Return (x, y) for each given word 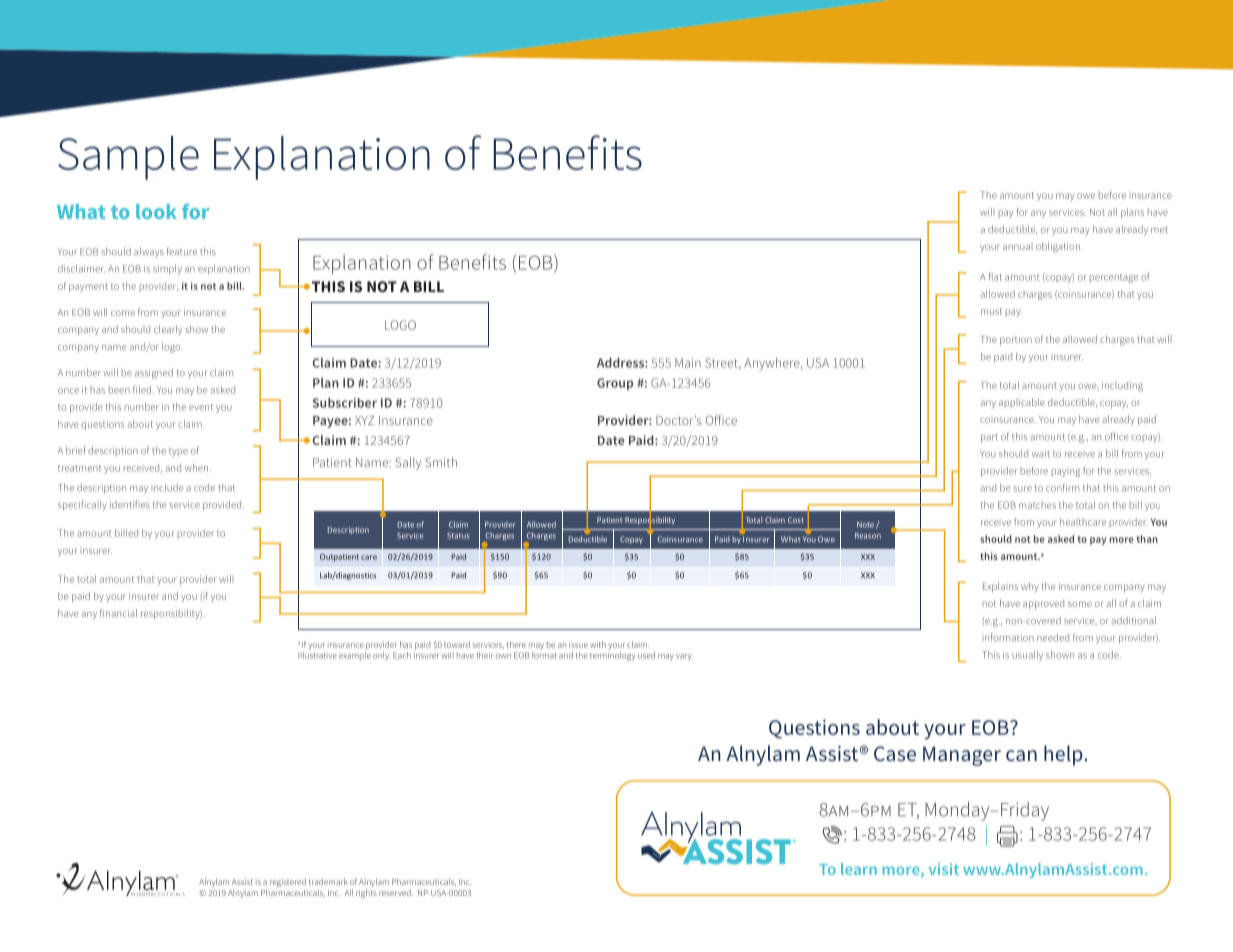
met (1159, 229)
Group (615, 384)
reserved (396, 892)
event (201, 407)
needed (1053, 637)
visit (944, 869)
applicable (1022, 402)
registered (288, 882)
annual (1018, 247)
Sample (128, 158)
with (598, 644)
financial (118, 613)
